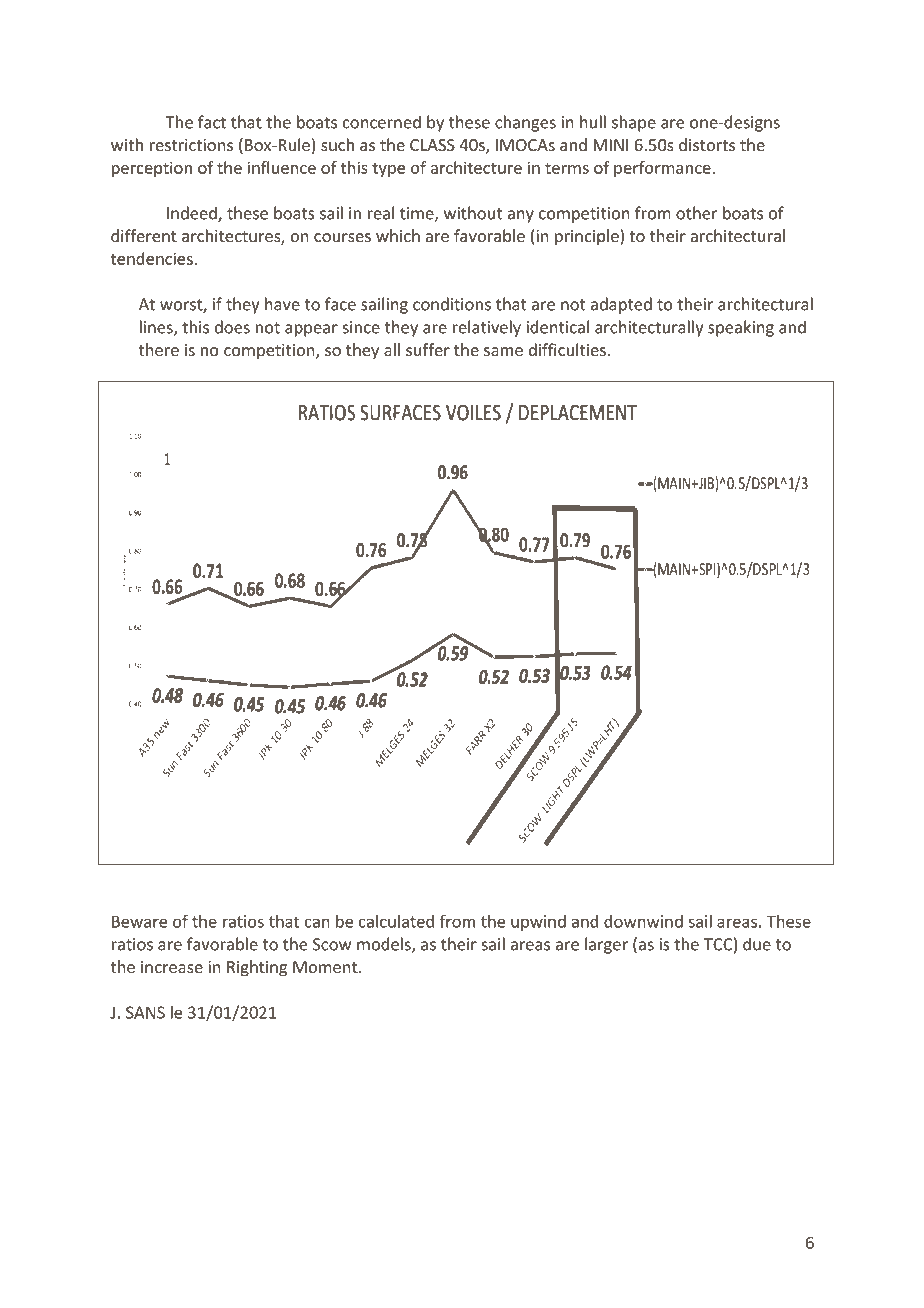 This screenshot has width=924, height=1308. I want to click on models, so click(385, 945).
